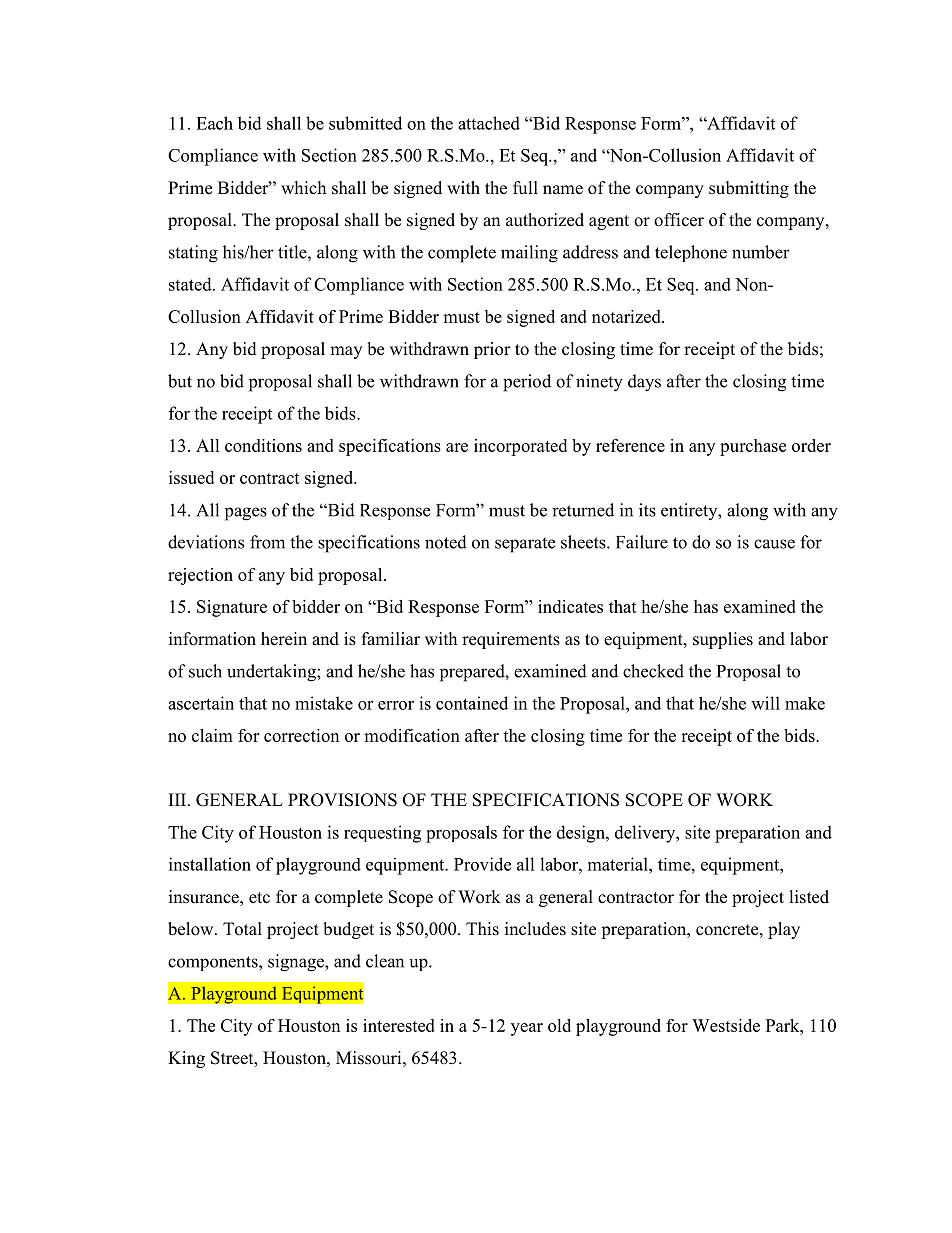  Describe the element at coordinates (214, 123) in the screenshot. I see `Each` at that location.
